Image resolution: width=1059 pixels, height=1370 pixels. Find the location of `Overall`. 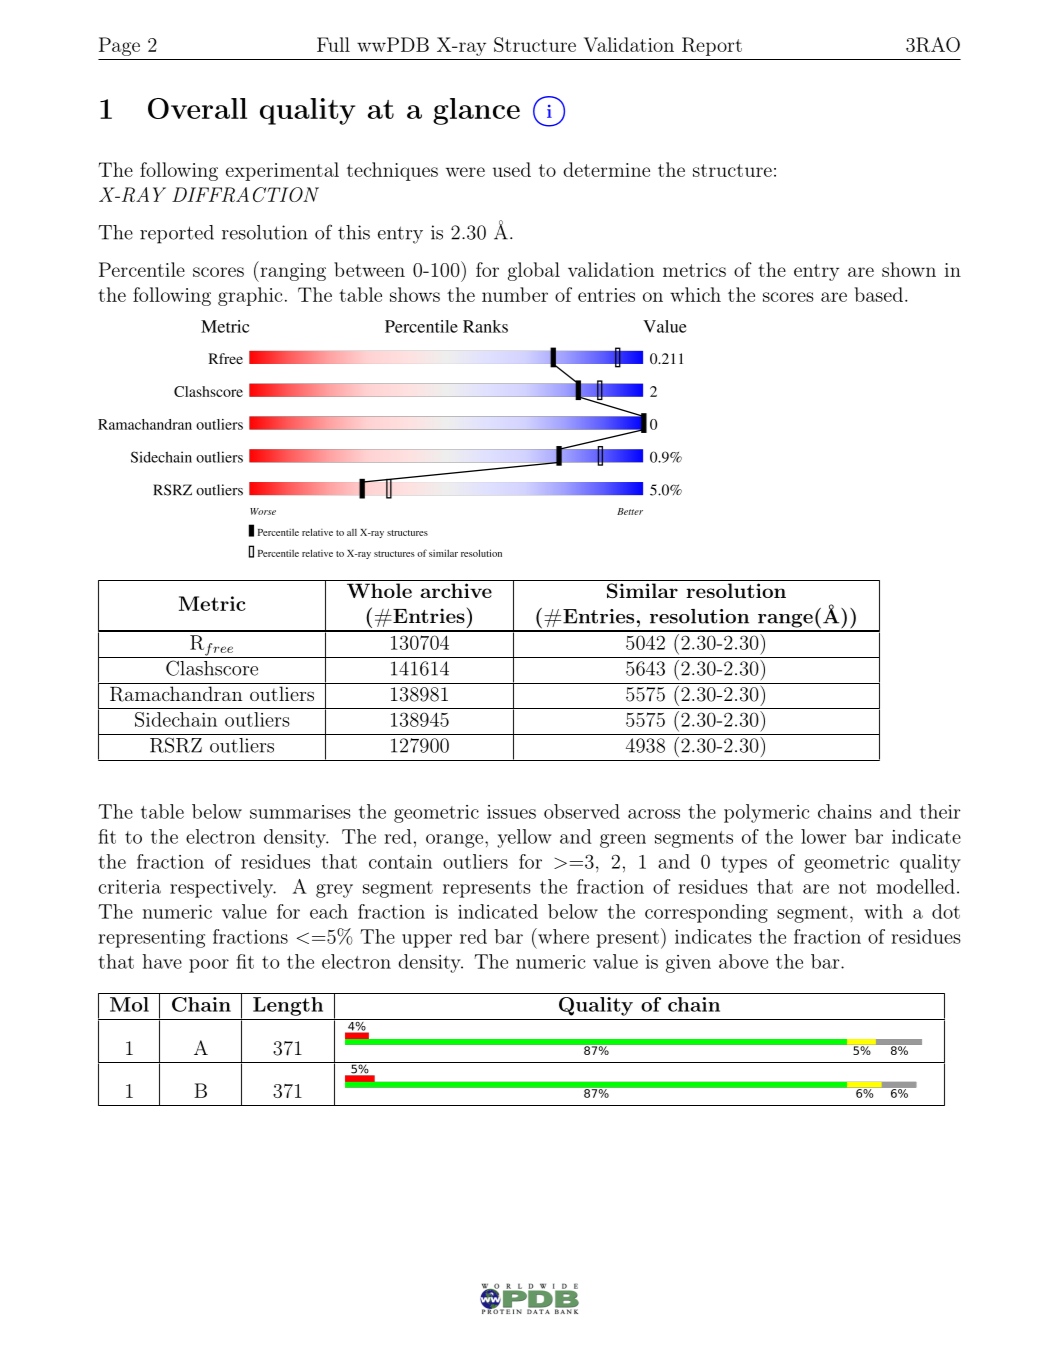

Overall is located at coordinates (197, 108).
